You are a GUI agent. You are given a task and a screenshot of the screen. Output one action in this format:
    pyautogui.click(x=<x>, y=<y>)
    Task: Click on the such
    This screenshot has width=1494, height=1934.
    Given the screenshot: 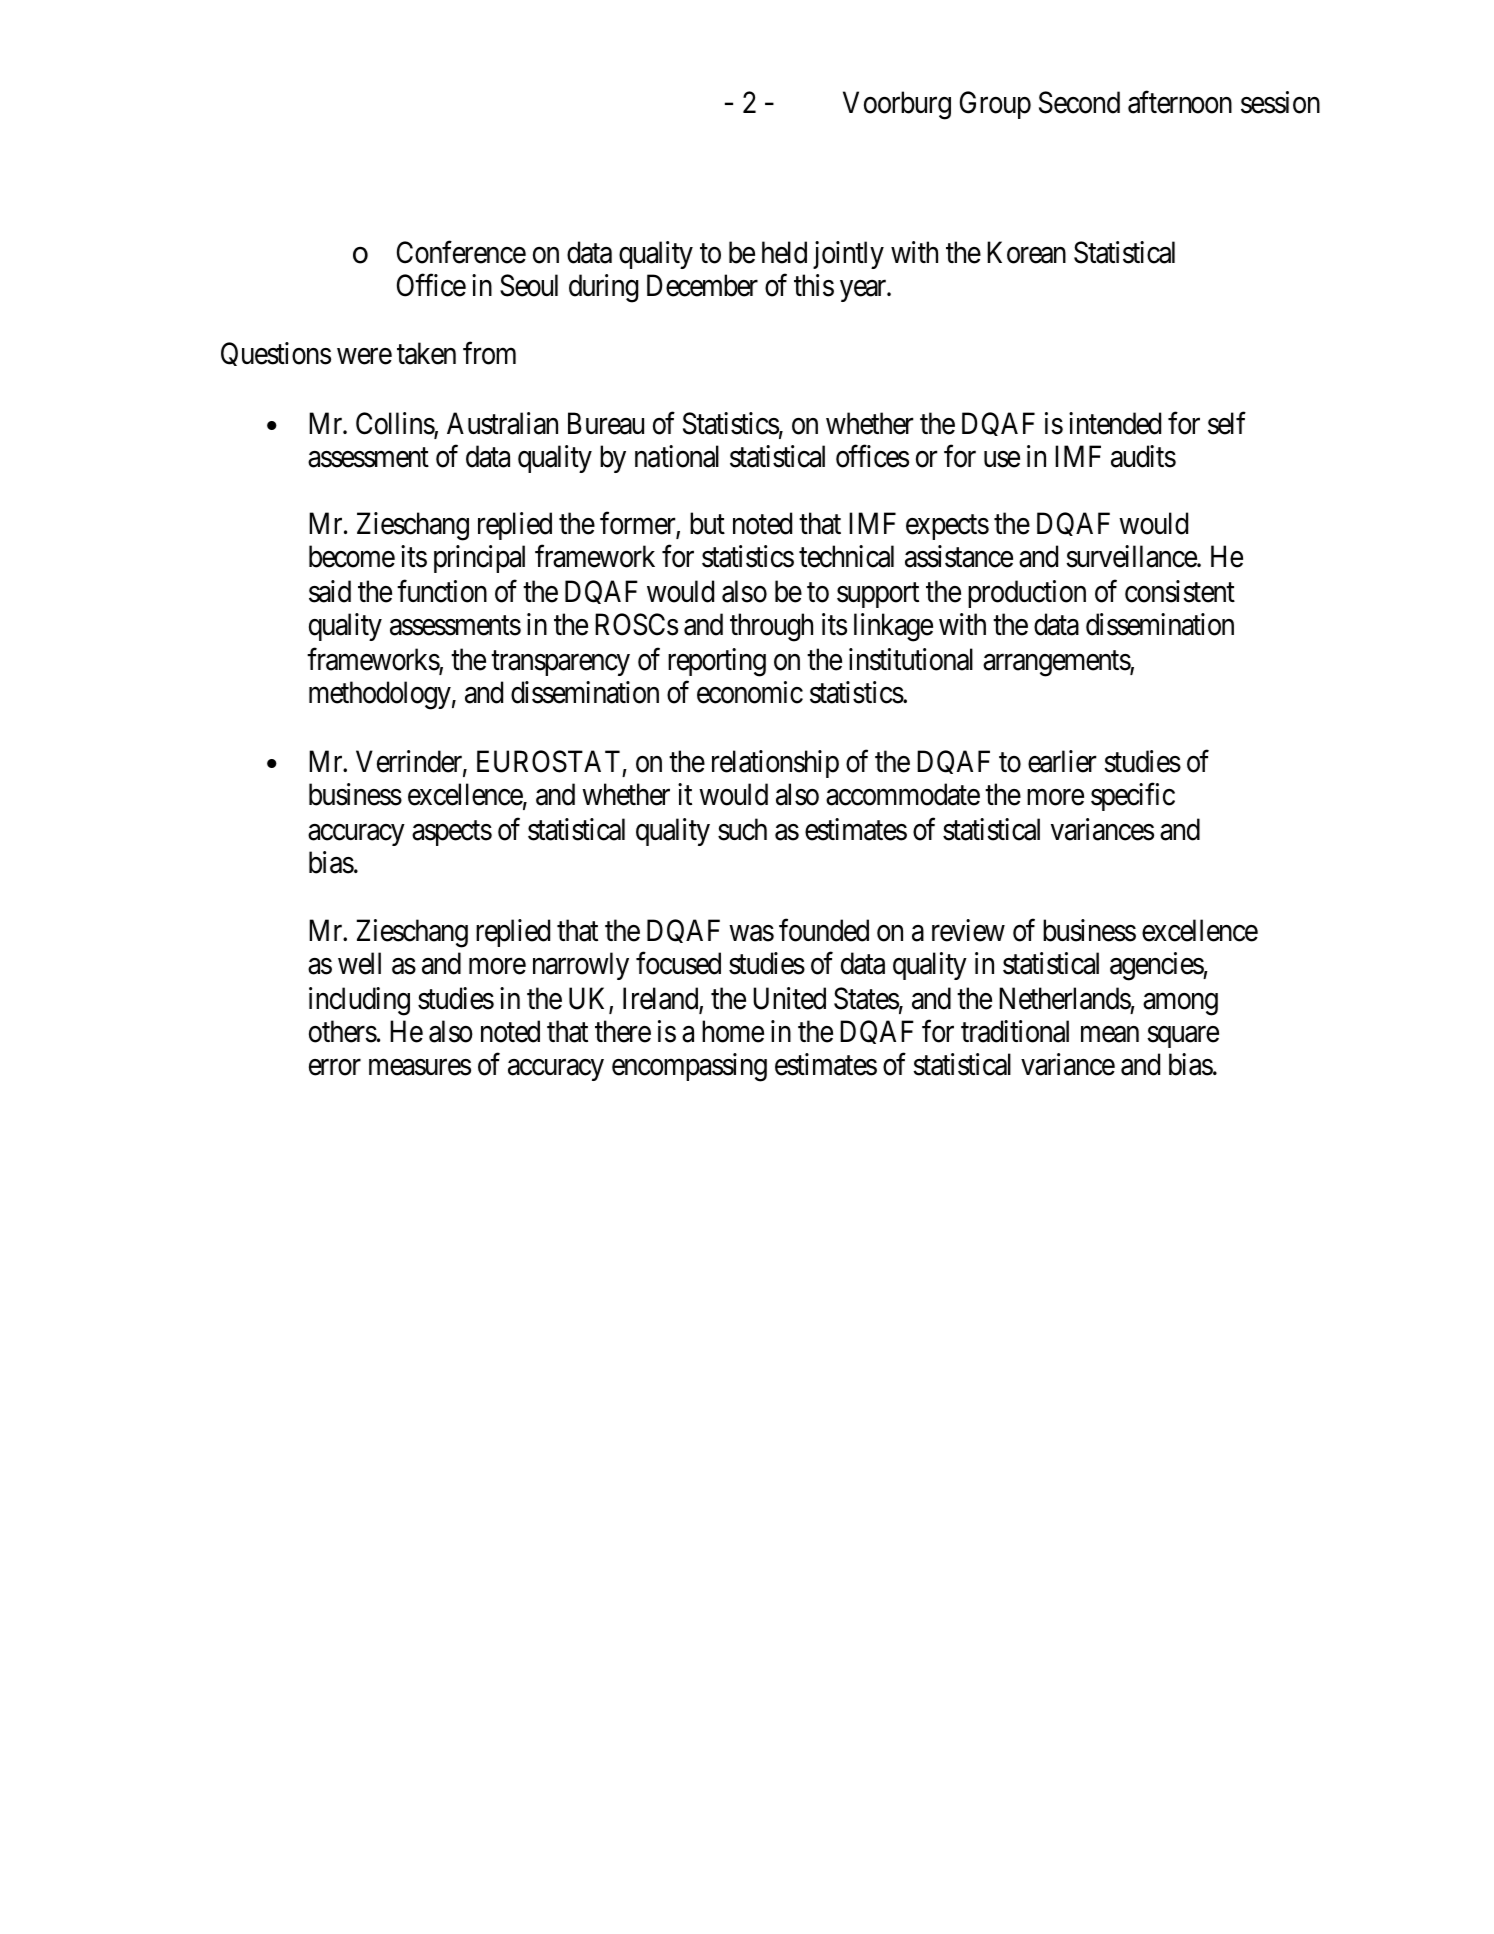 What is the action you would take?
    pyautogui.click(x=742, y=829)
